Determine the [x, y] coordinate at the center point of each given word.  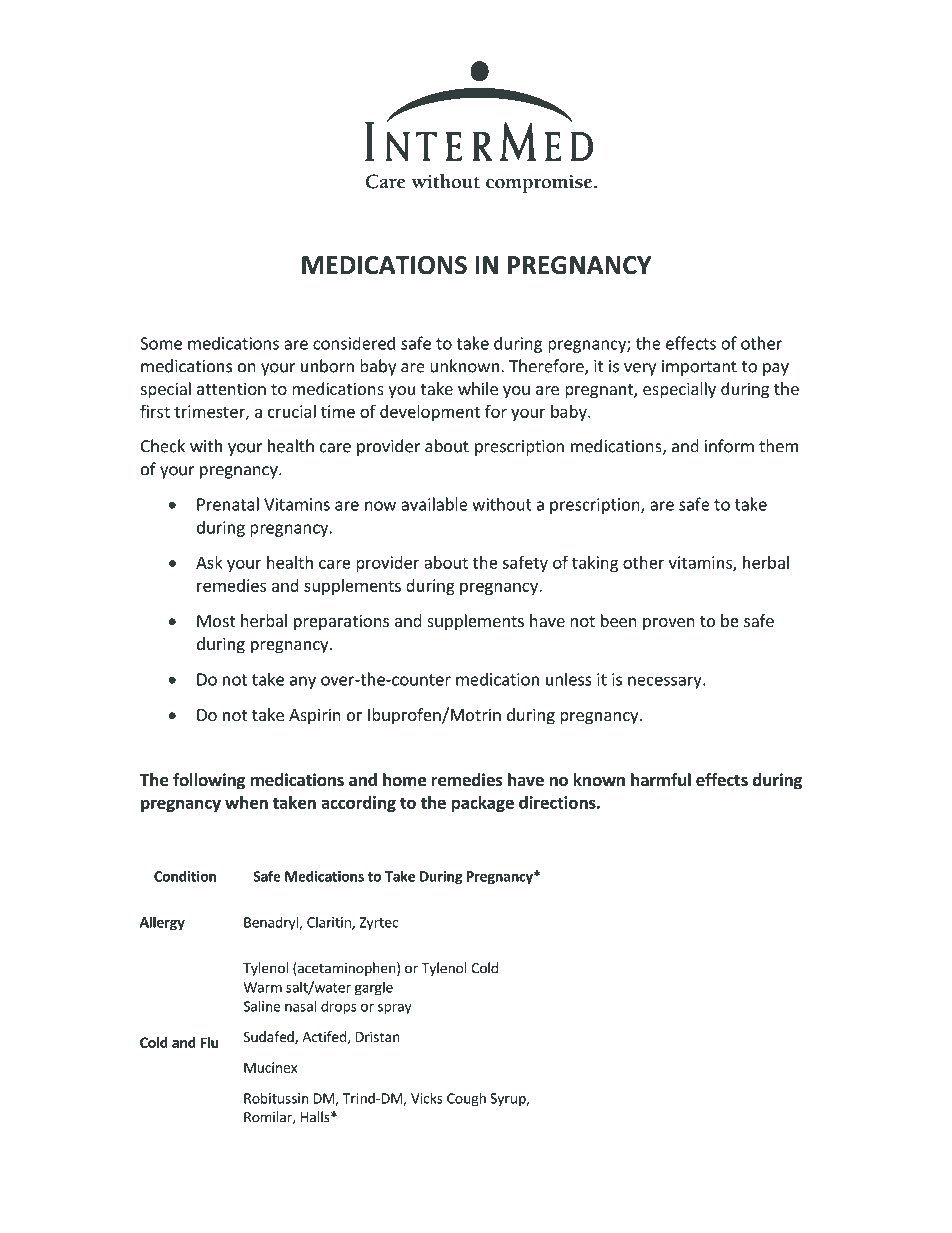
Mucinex [270, 1067]
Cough [466, 1099]
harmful [661, 779]
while [478, 388]
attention [231, 388]
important [699, 368]
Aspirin [315, 716]
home [404, 780]
